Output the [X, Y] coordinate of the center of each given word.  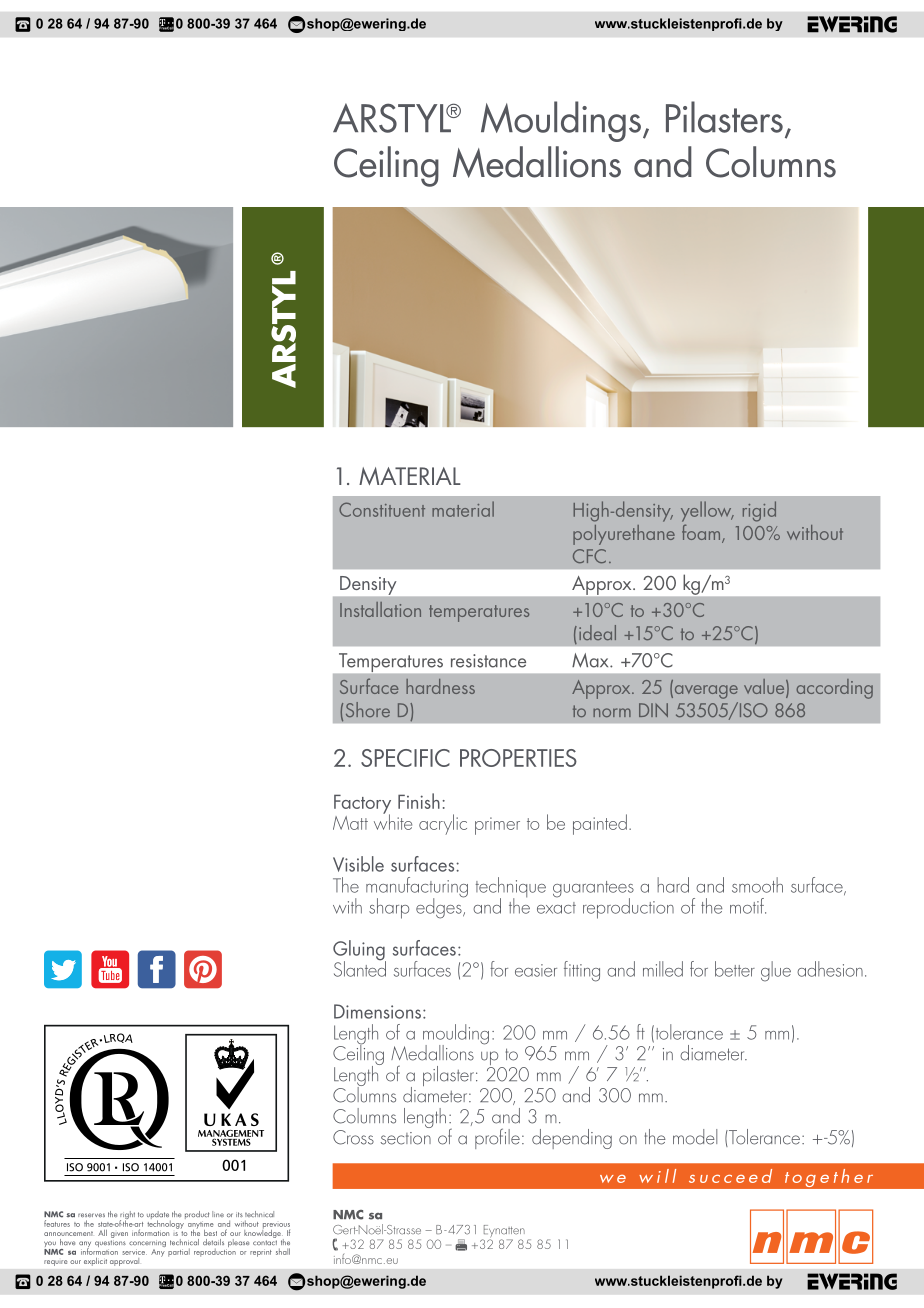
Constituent [382, 509]
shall [283, 1251]
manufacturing [417, 888]
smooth [757, 885]
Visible [358, 864]
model [695, 1137]
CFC [589, 556]
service [135, 1252]
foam [702, 533]
